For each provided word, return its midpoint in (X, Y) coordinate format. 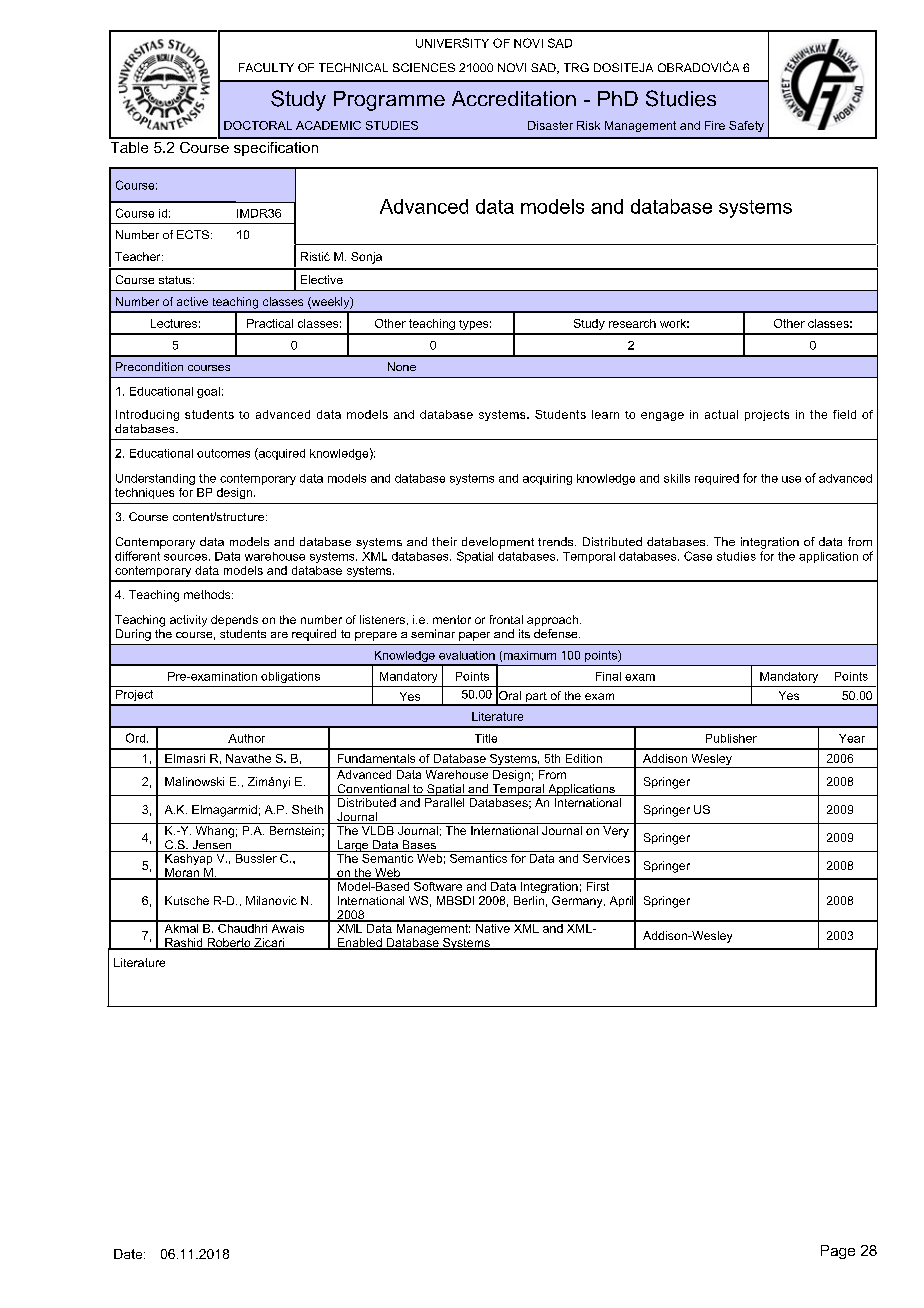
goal (208, 392)
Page (838, 1252)
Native (492, 927)
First (598, 885)
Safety (746, 126)
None (402, 366)
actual (721, 414)
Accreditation (514, 98)
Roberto (229, 944)
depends (234, 620)
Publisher (731, 738)
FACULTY (266, 67)
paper (474, 636)
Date (129, 1254)
